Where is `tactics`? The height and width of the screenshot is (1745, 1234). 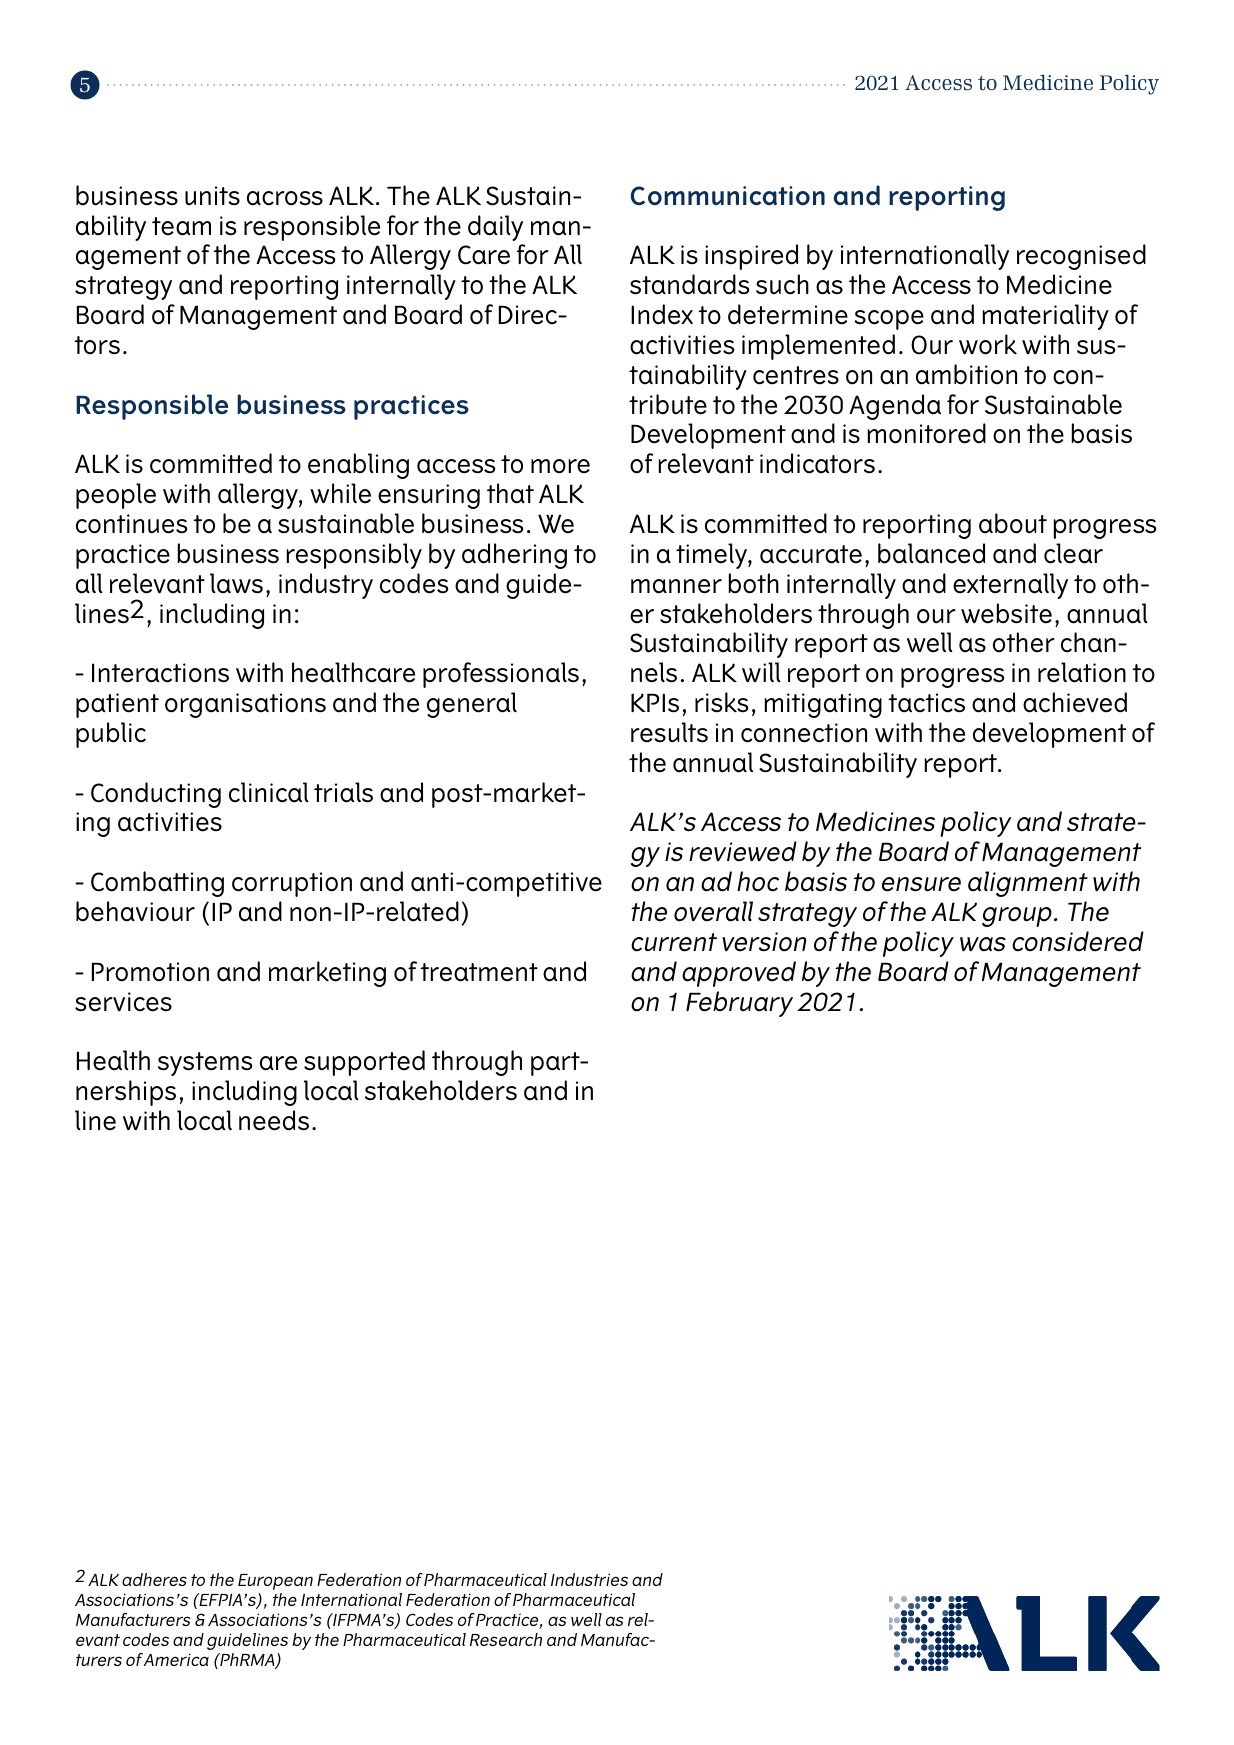 tactics is located at coordinates (926, 703).
